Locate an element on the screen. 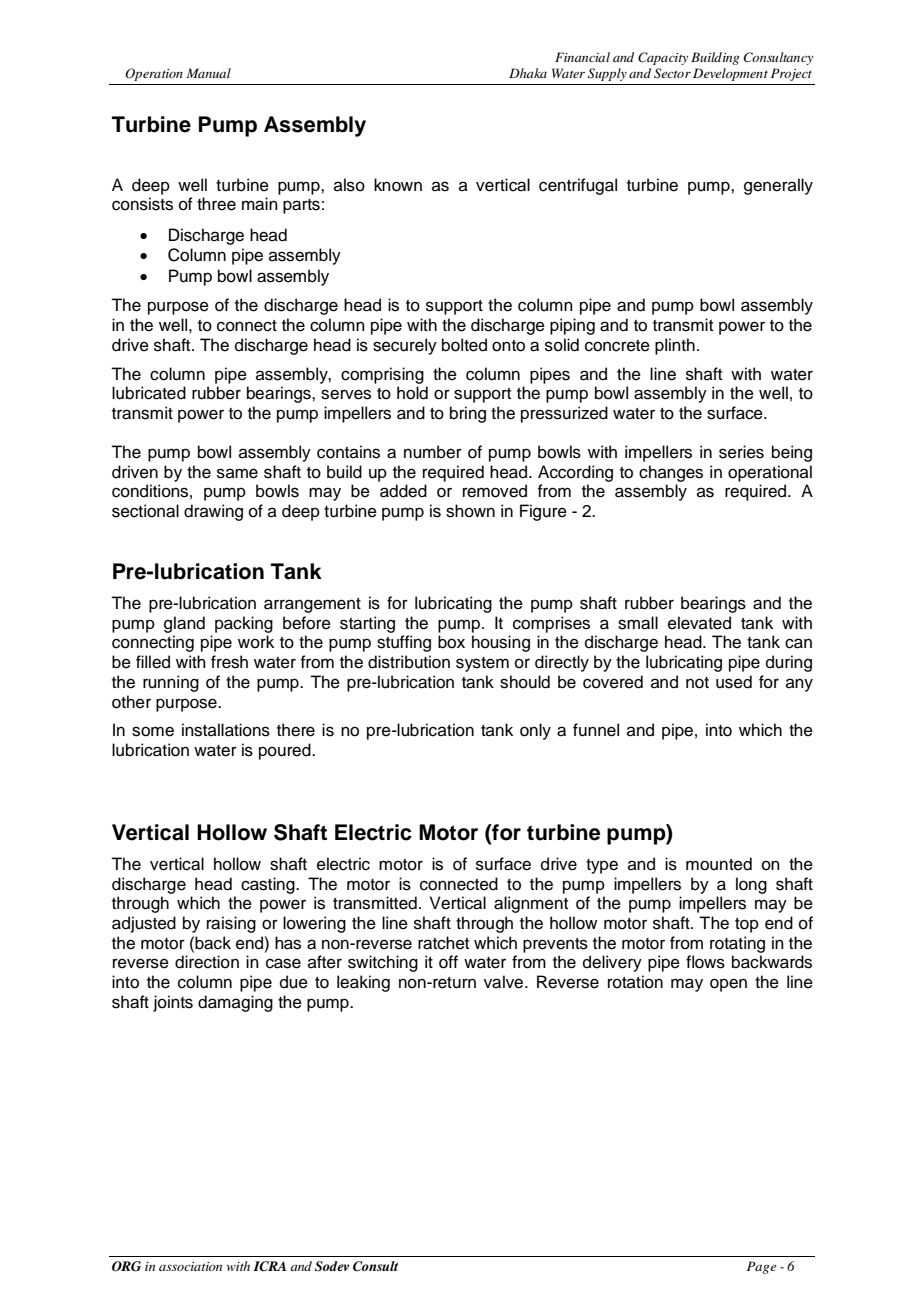 The image size is (924, 1308). alignment is located at coordinates (531, 904).
